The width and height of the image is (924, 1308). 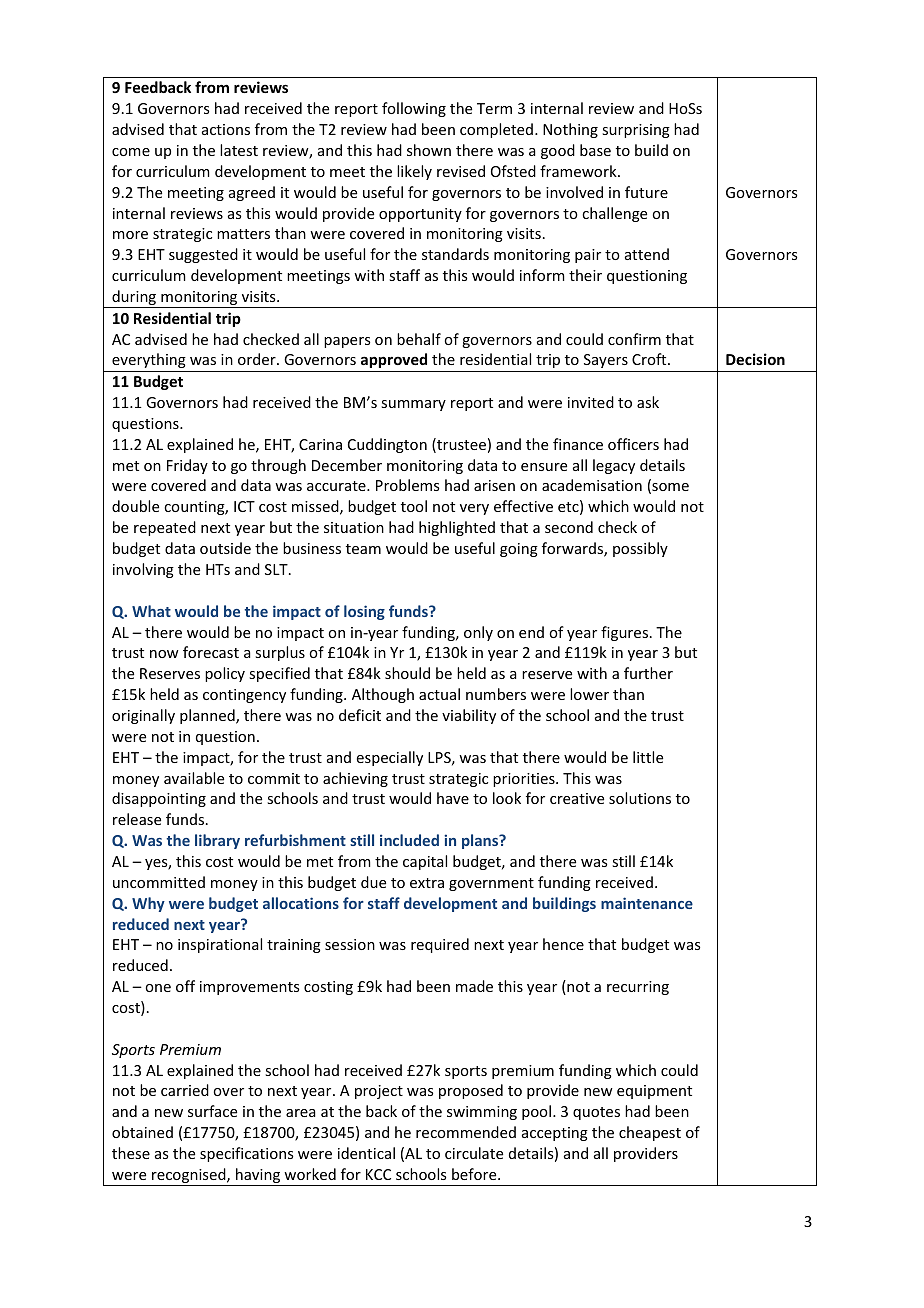 I want to click on forecast, so click(x=211, y=652).
